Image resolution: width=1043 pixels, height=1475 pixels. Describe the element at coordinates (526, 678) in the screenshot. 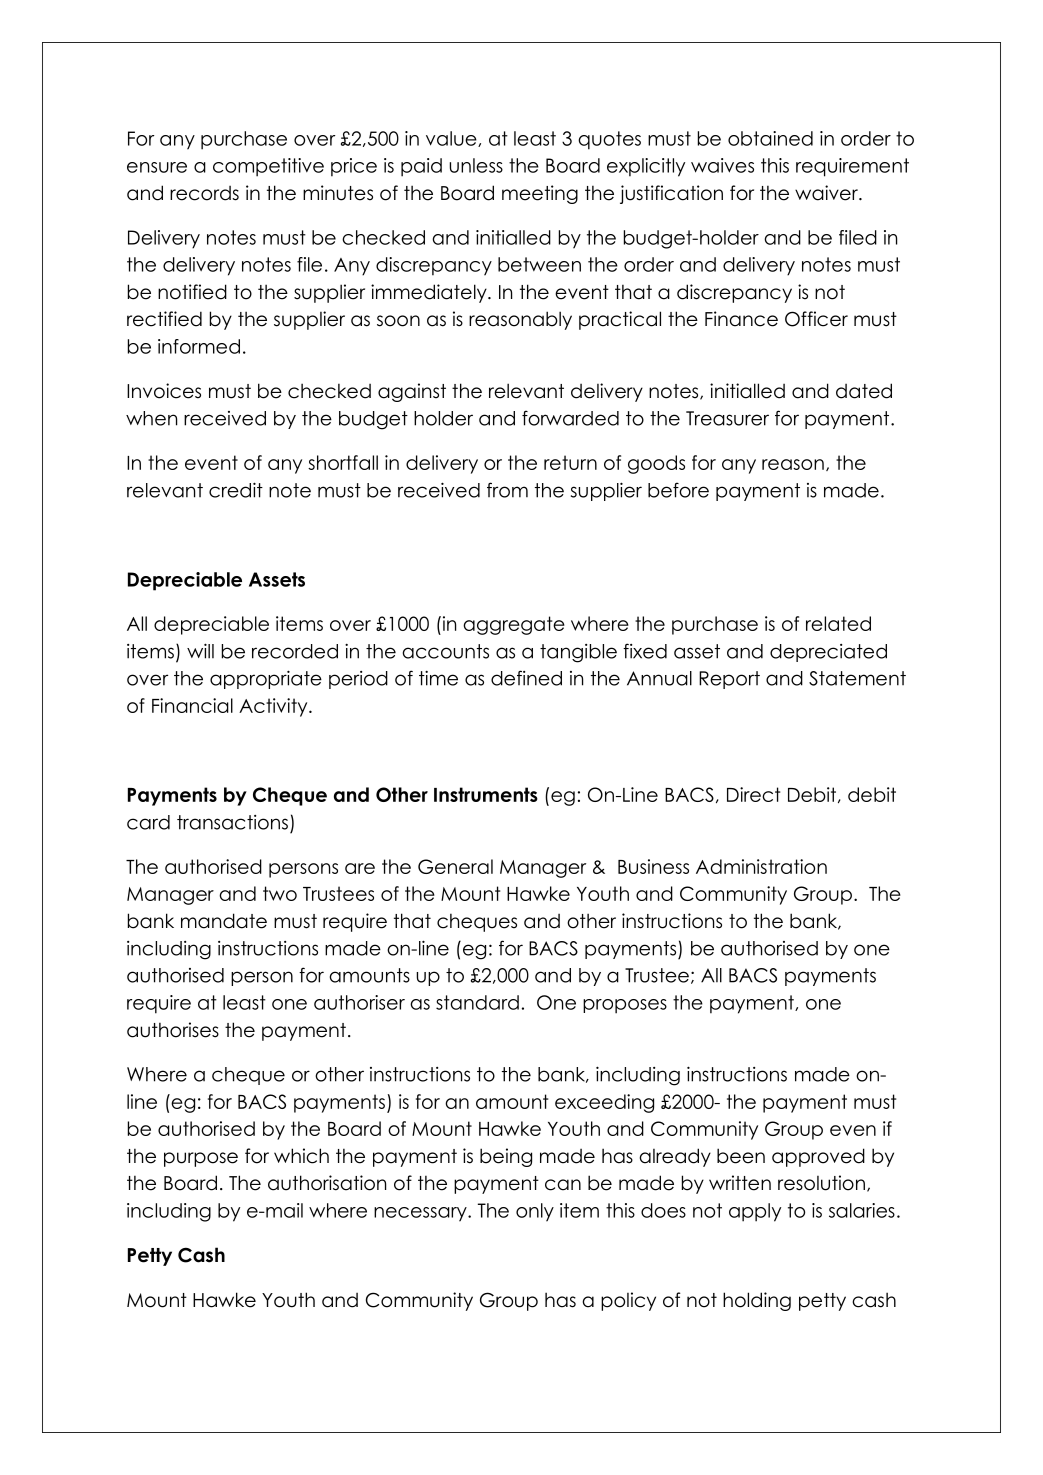

I see `defined` at that location.
